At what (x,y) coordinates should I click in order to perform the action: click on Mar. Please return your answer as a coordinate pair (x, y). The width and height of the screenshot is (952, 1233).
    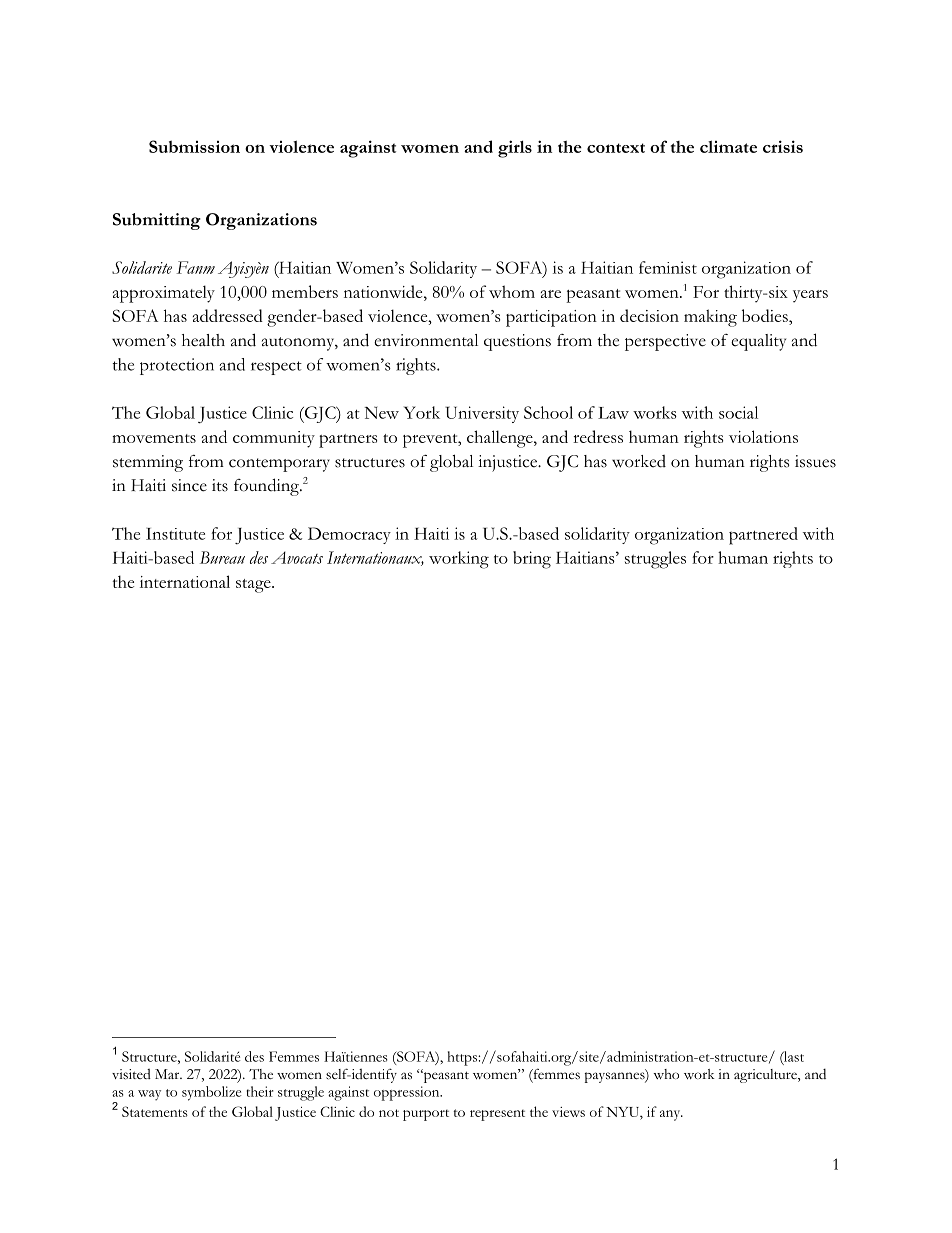
    Looking at the image, I should click on (168, 1074).
